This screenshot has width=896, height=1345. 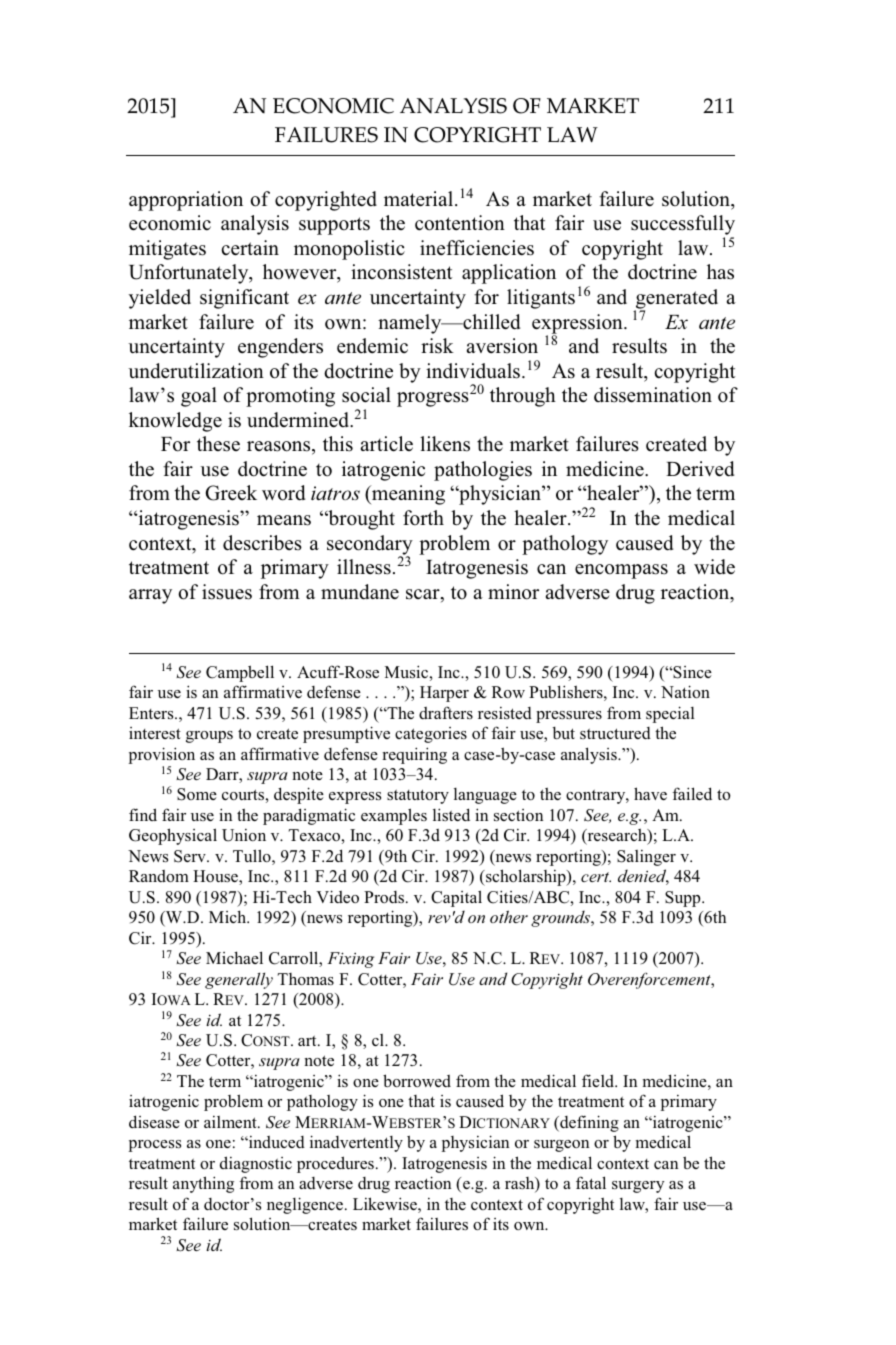 What do you see at coordinates (209, 737) in the screenshot?
I see `groups` at bounding box center [209, 737].
